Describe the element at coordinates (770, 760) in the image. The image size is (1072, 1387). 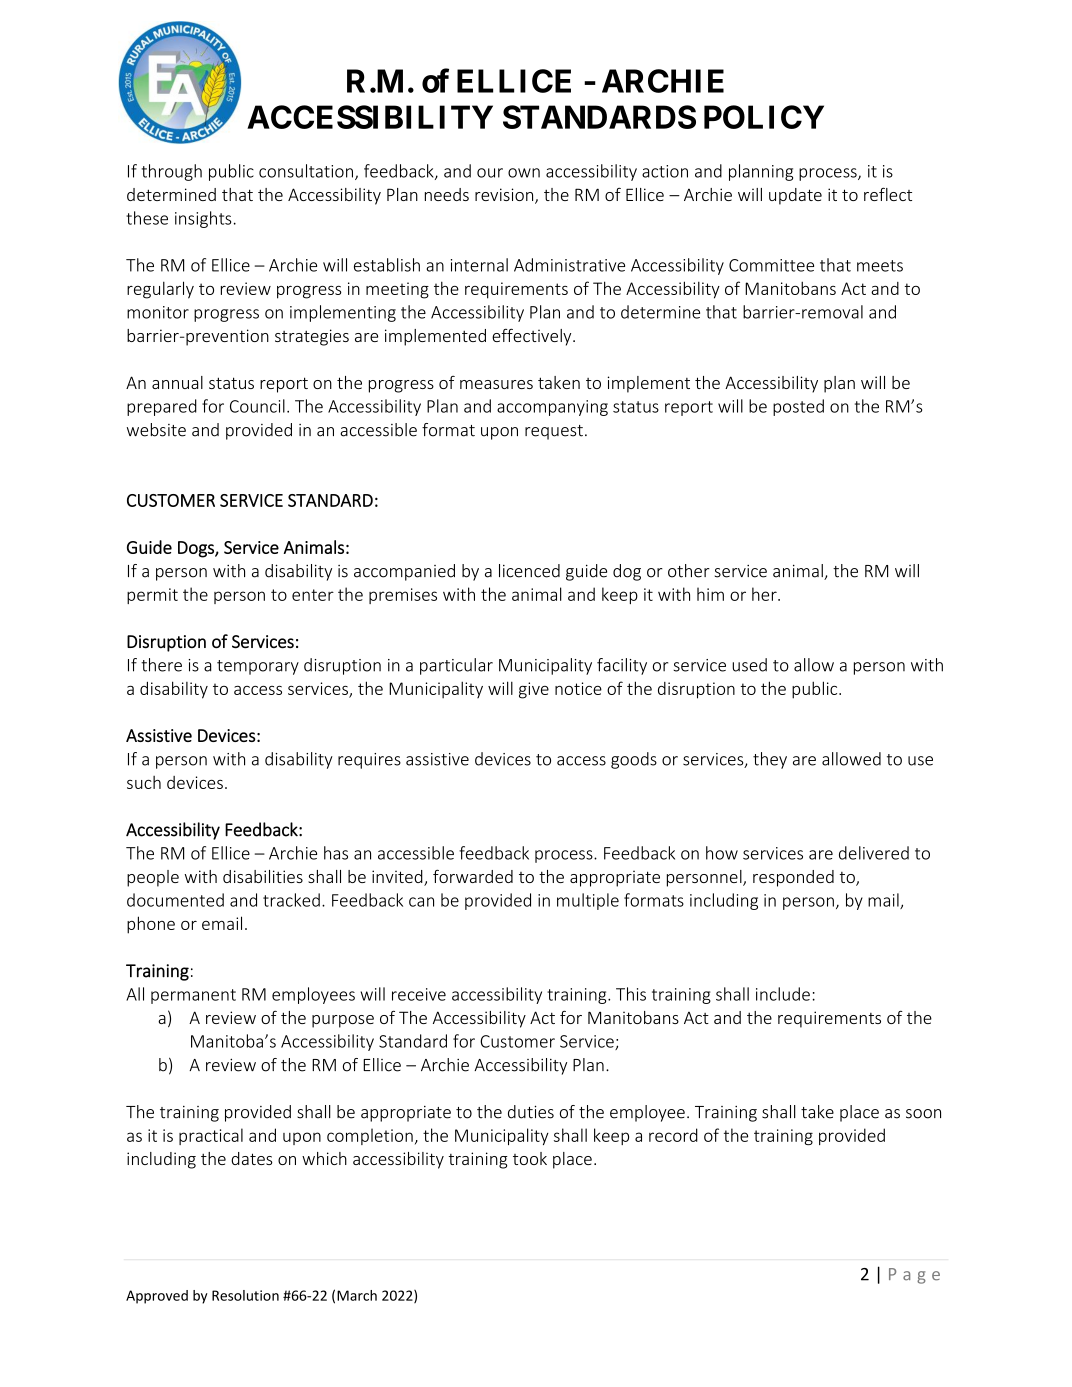
I see `they` at that location.
